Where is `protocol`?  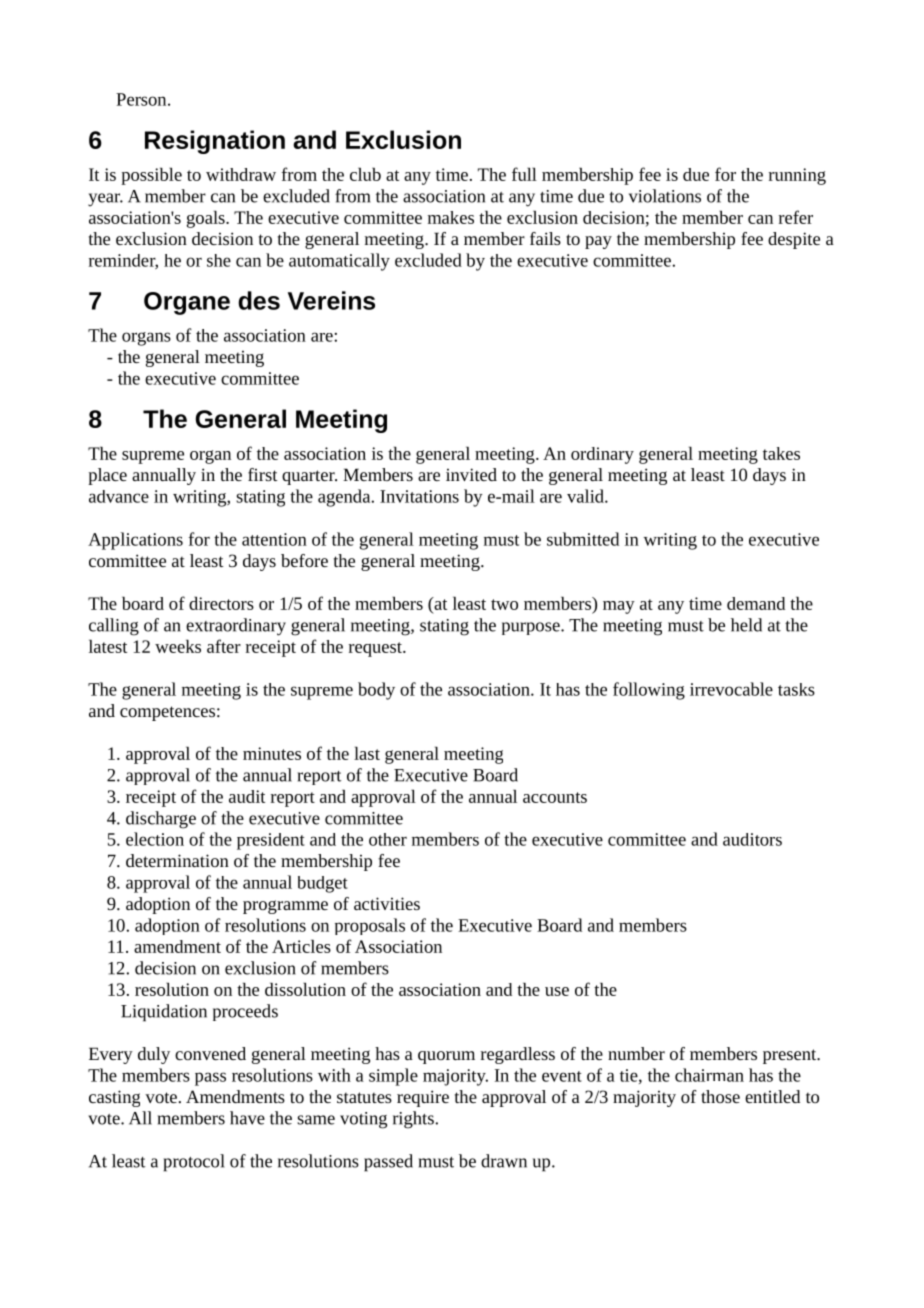 protocol is located at coordinates (194, 1163).
